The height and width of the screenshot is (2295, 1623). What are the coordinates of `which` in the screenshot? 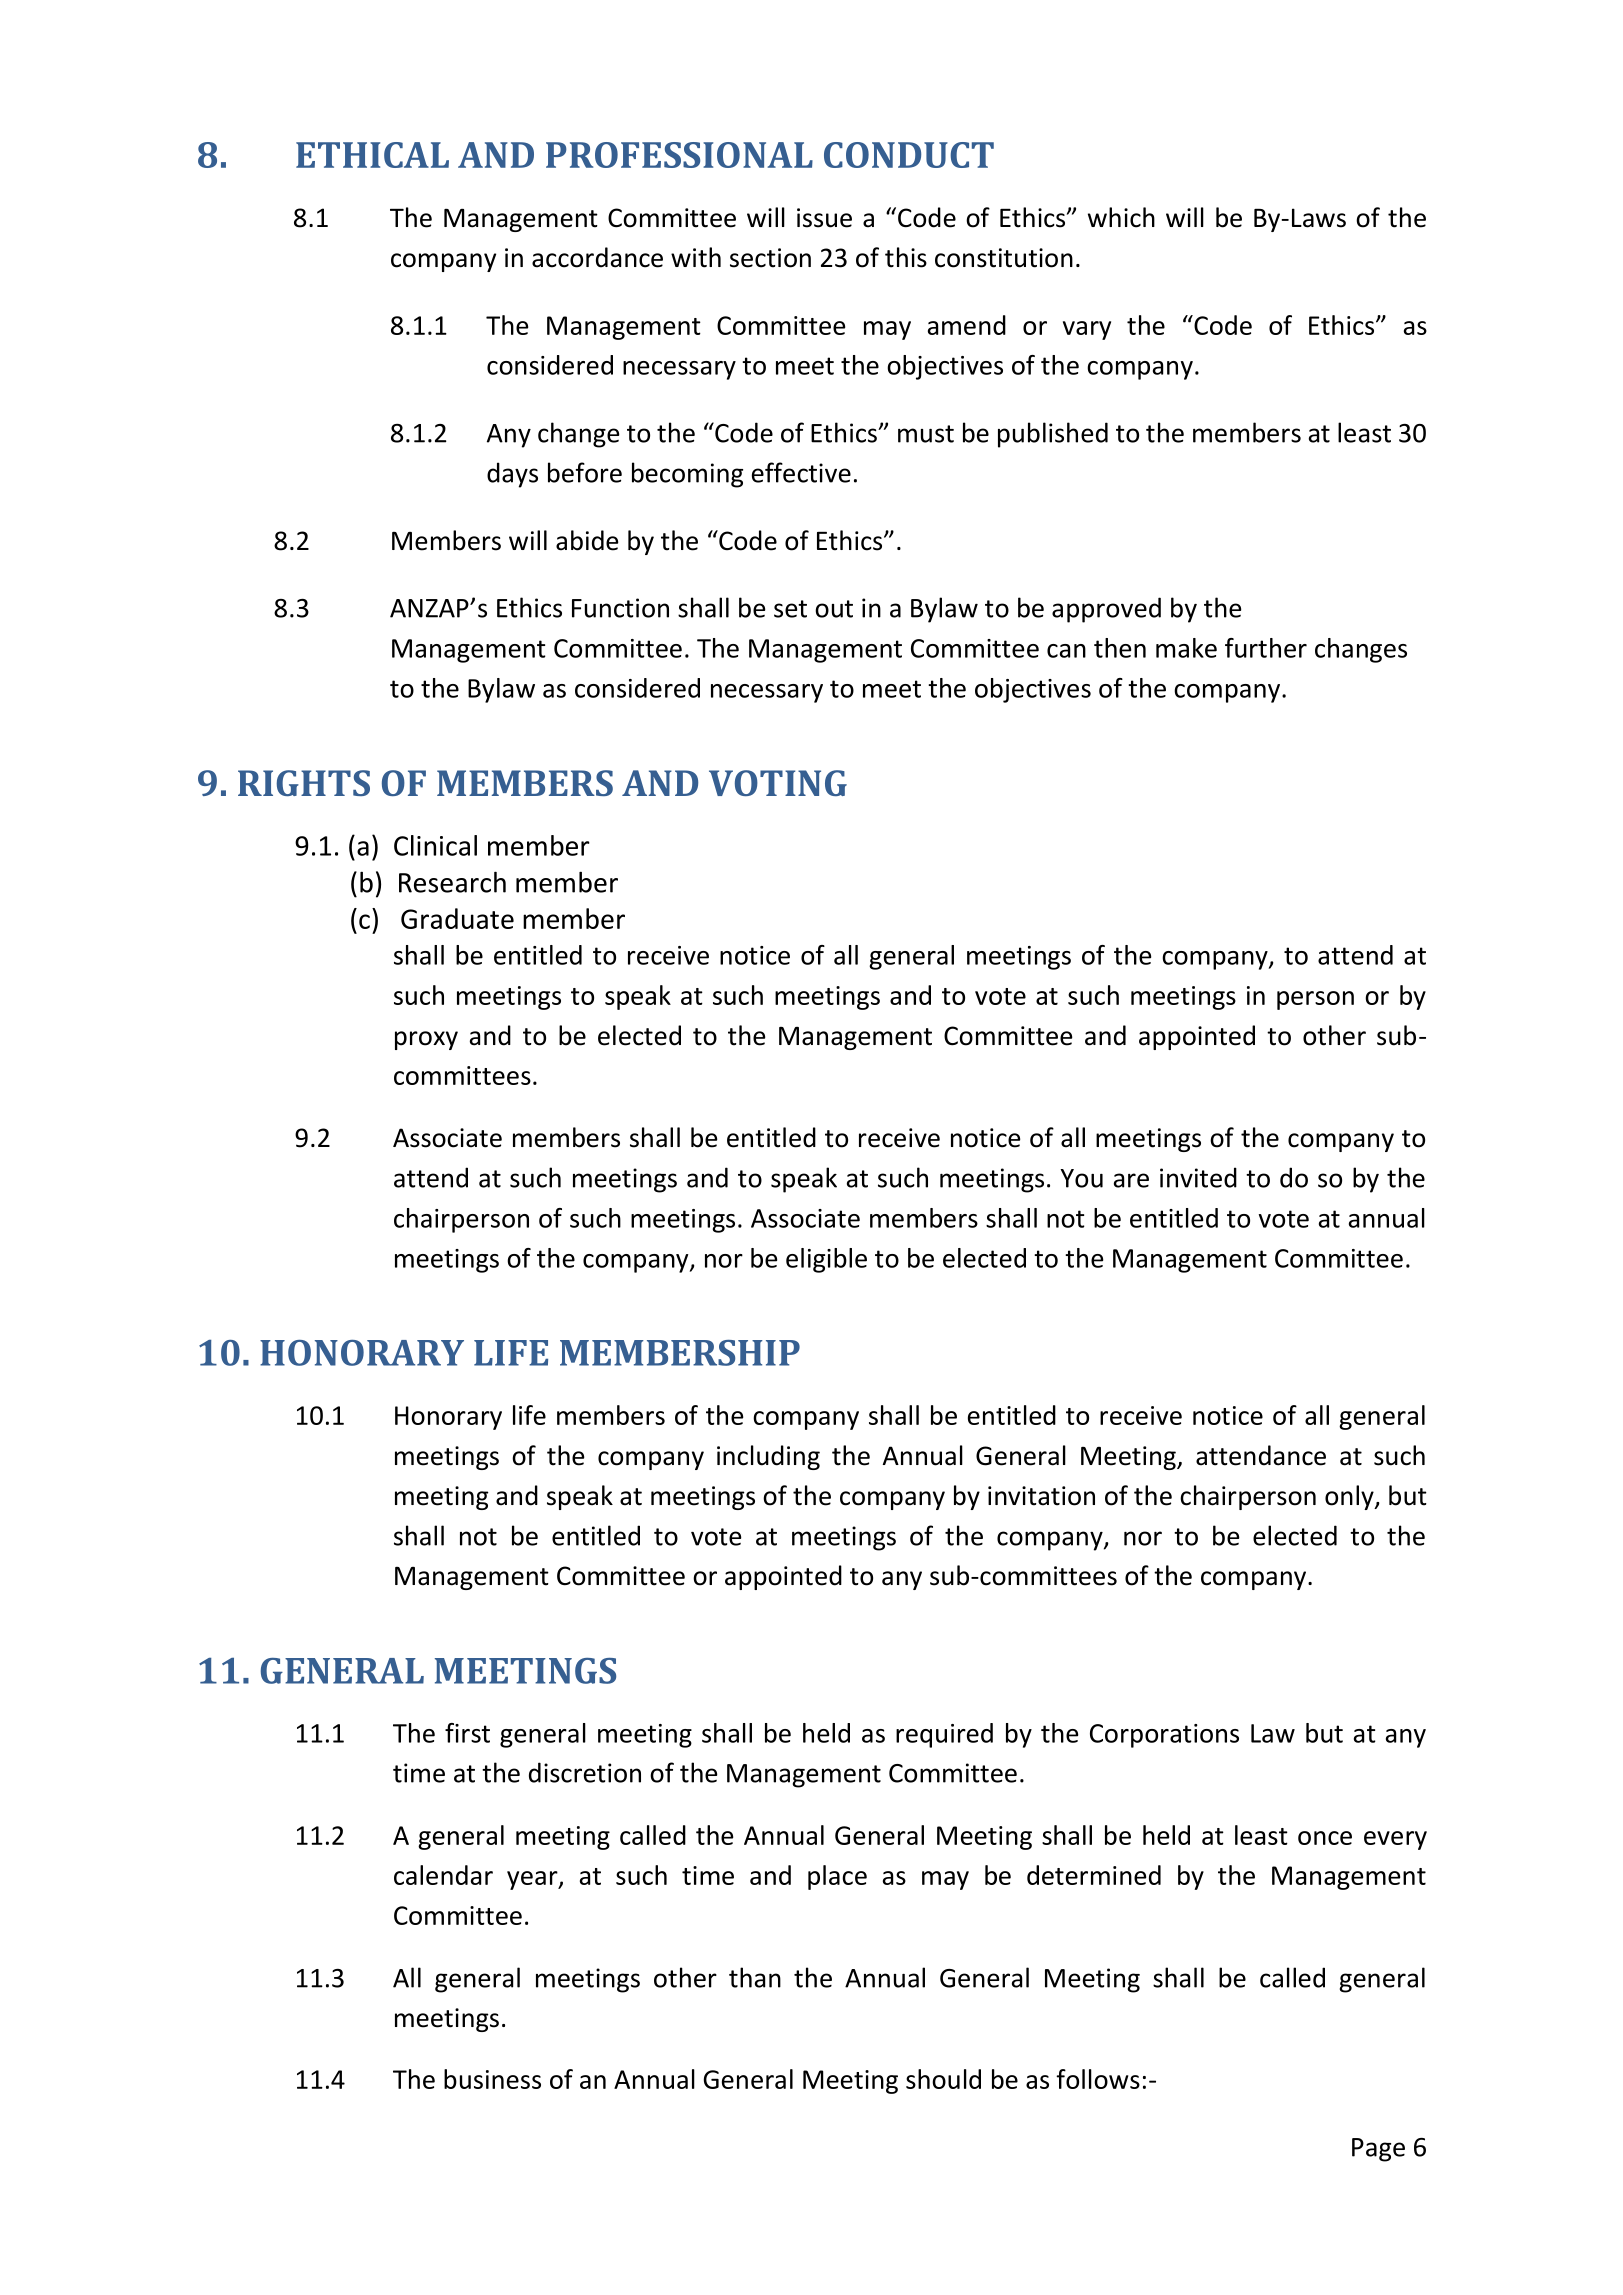 It's located at (1121, 217).
